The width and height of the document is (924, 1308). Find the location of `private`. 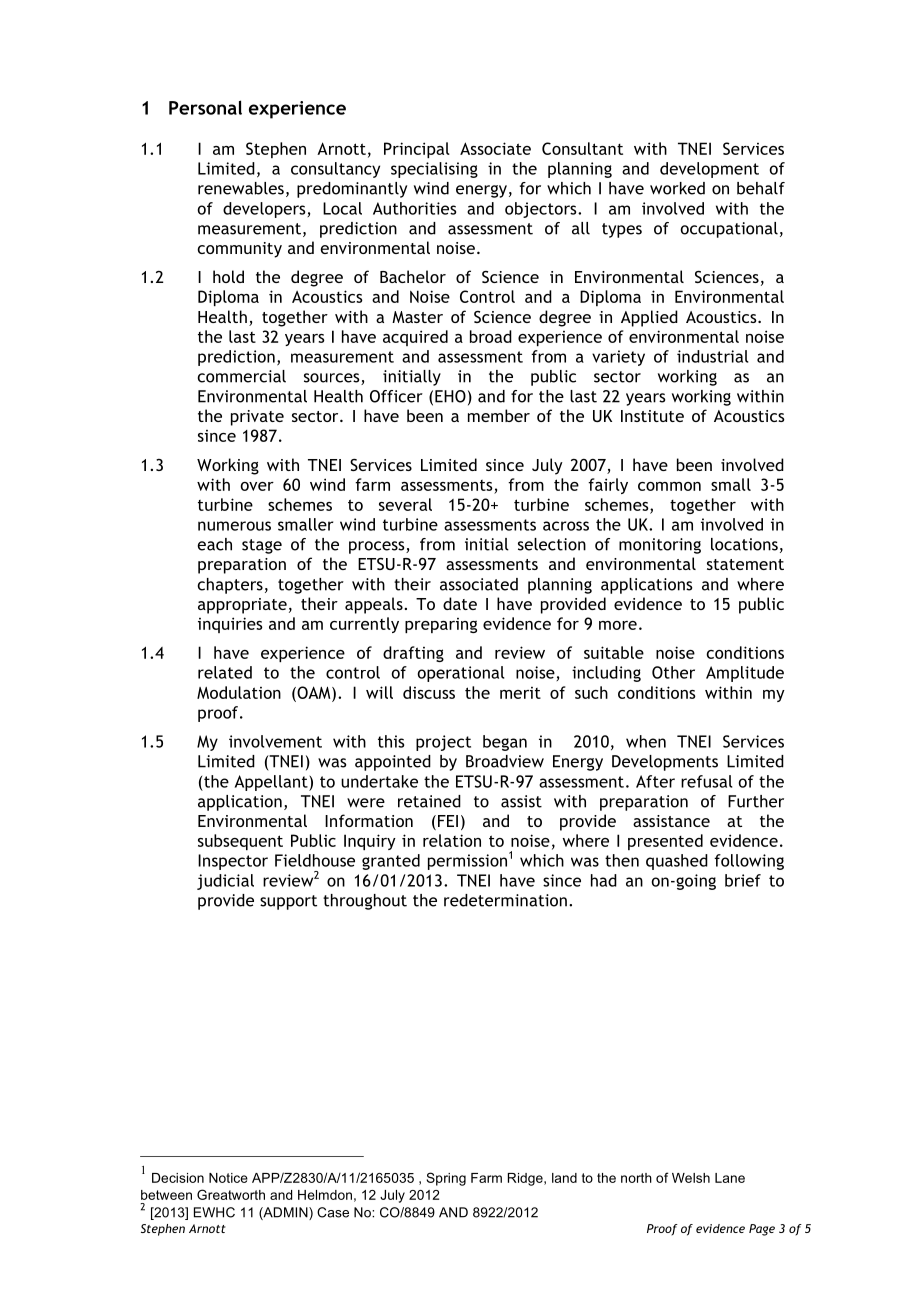

private is located at coordinates (257, 418).
